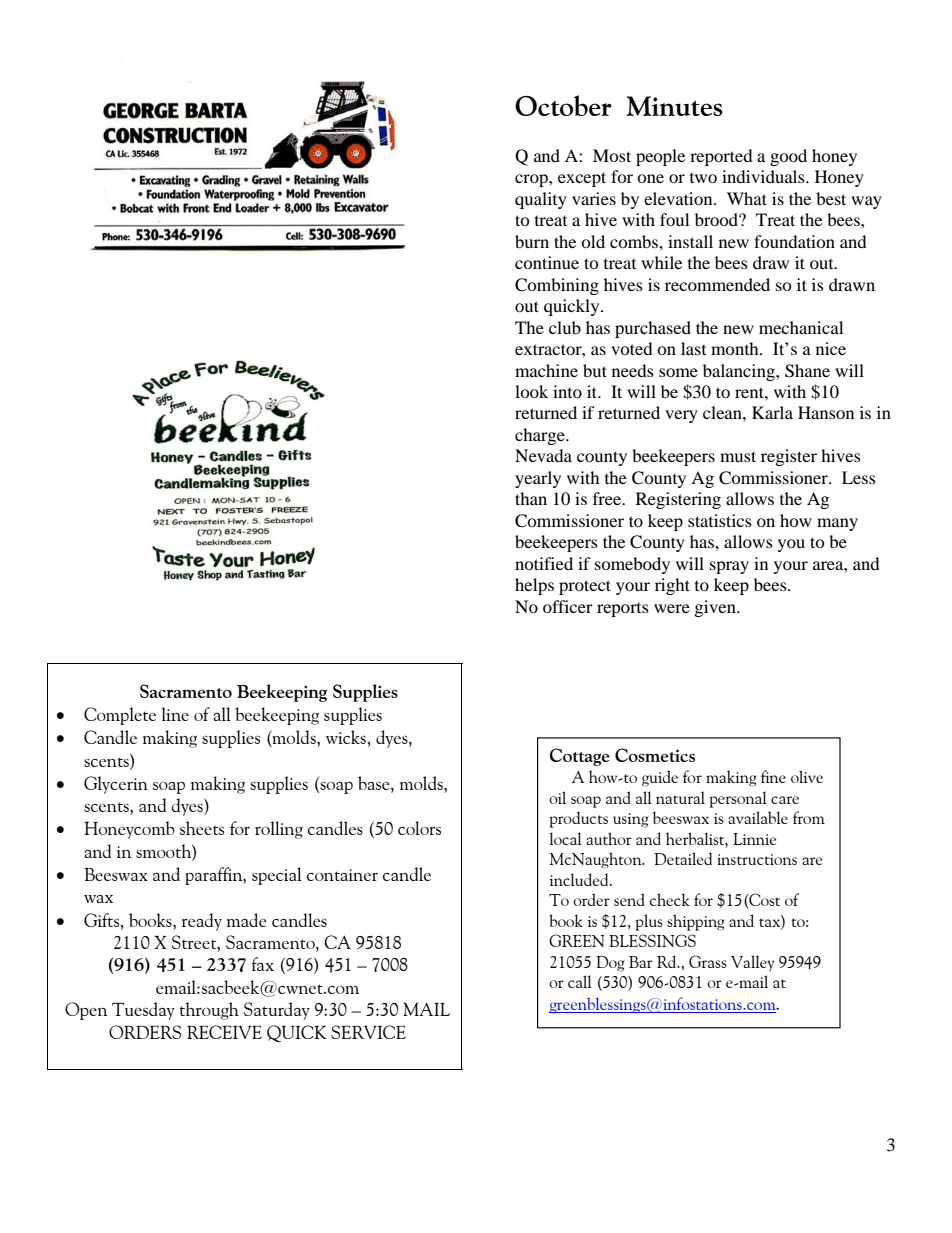  I want to click on October, so click(563, 105).
